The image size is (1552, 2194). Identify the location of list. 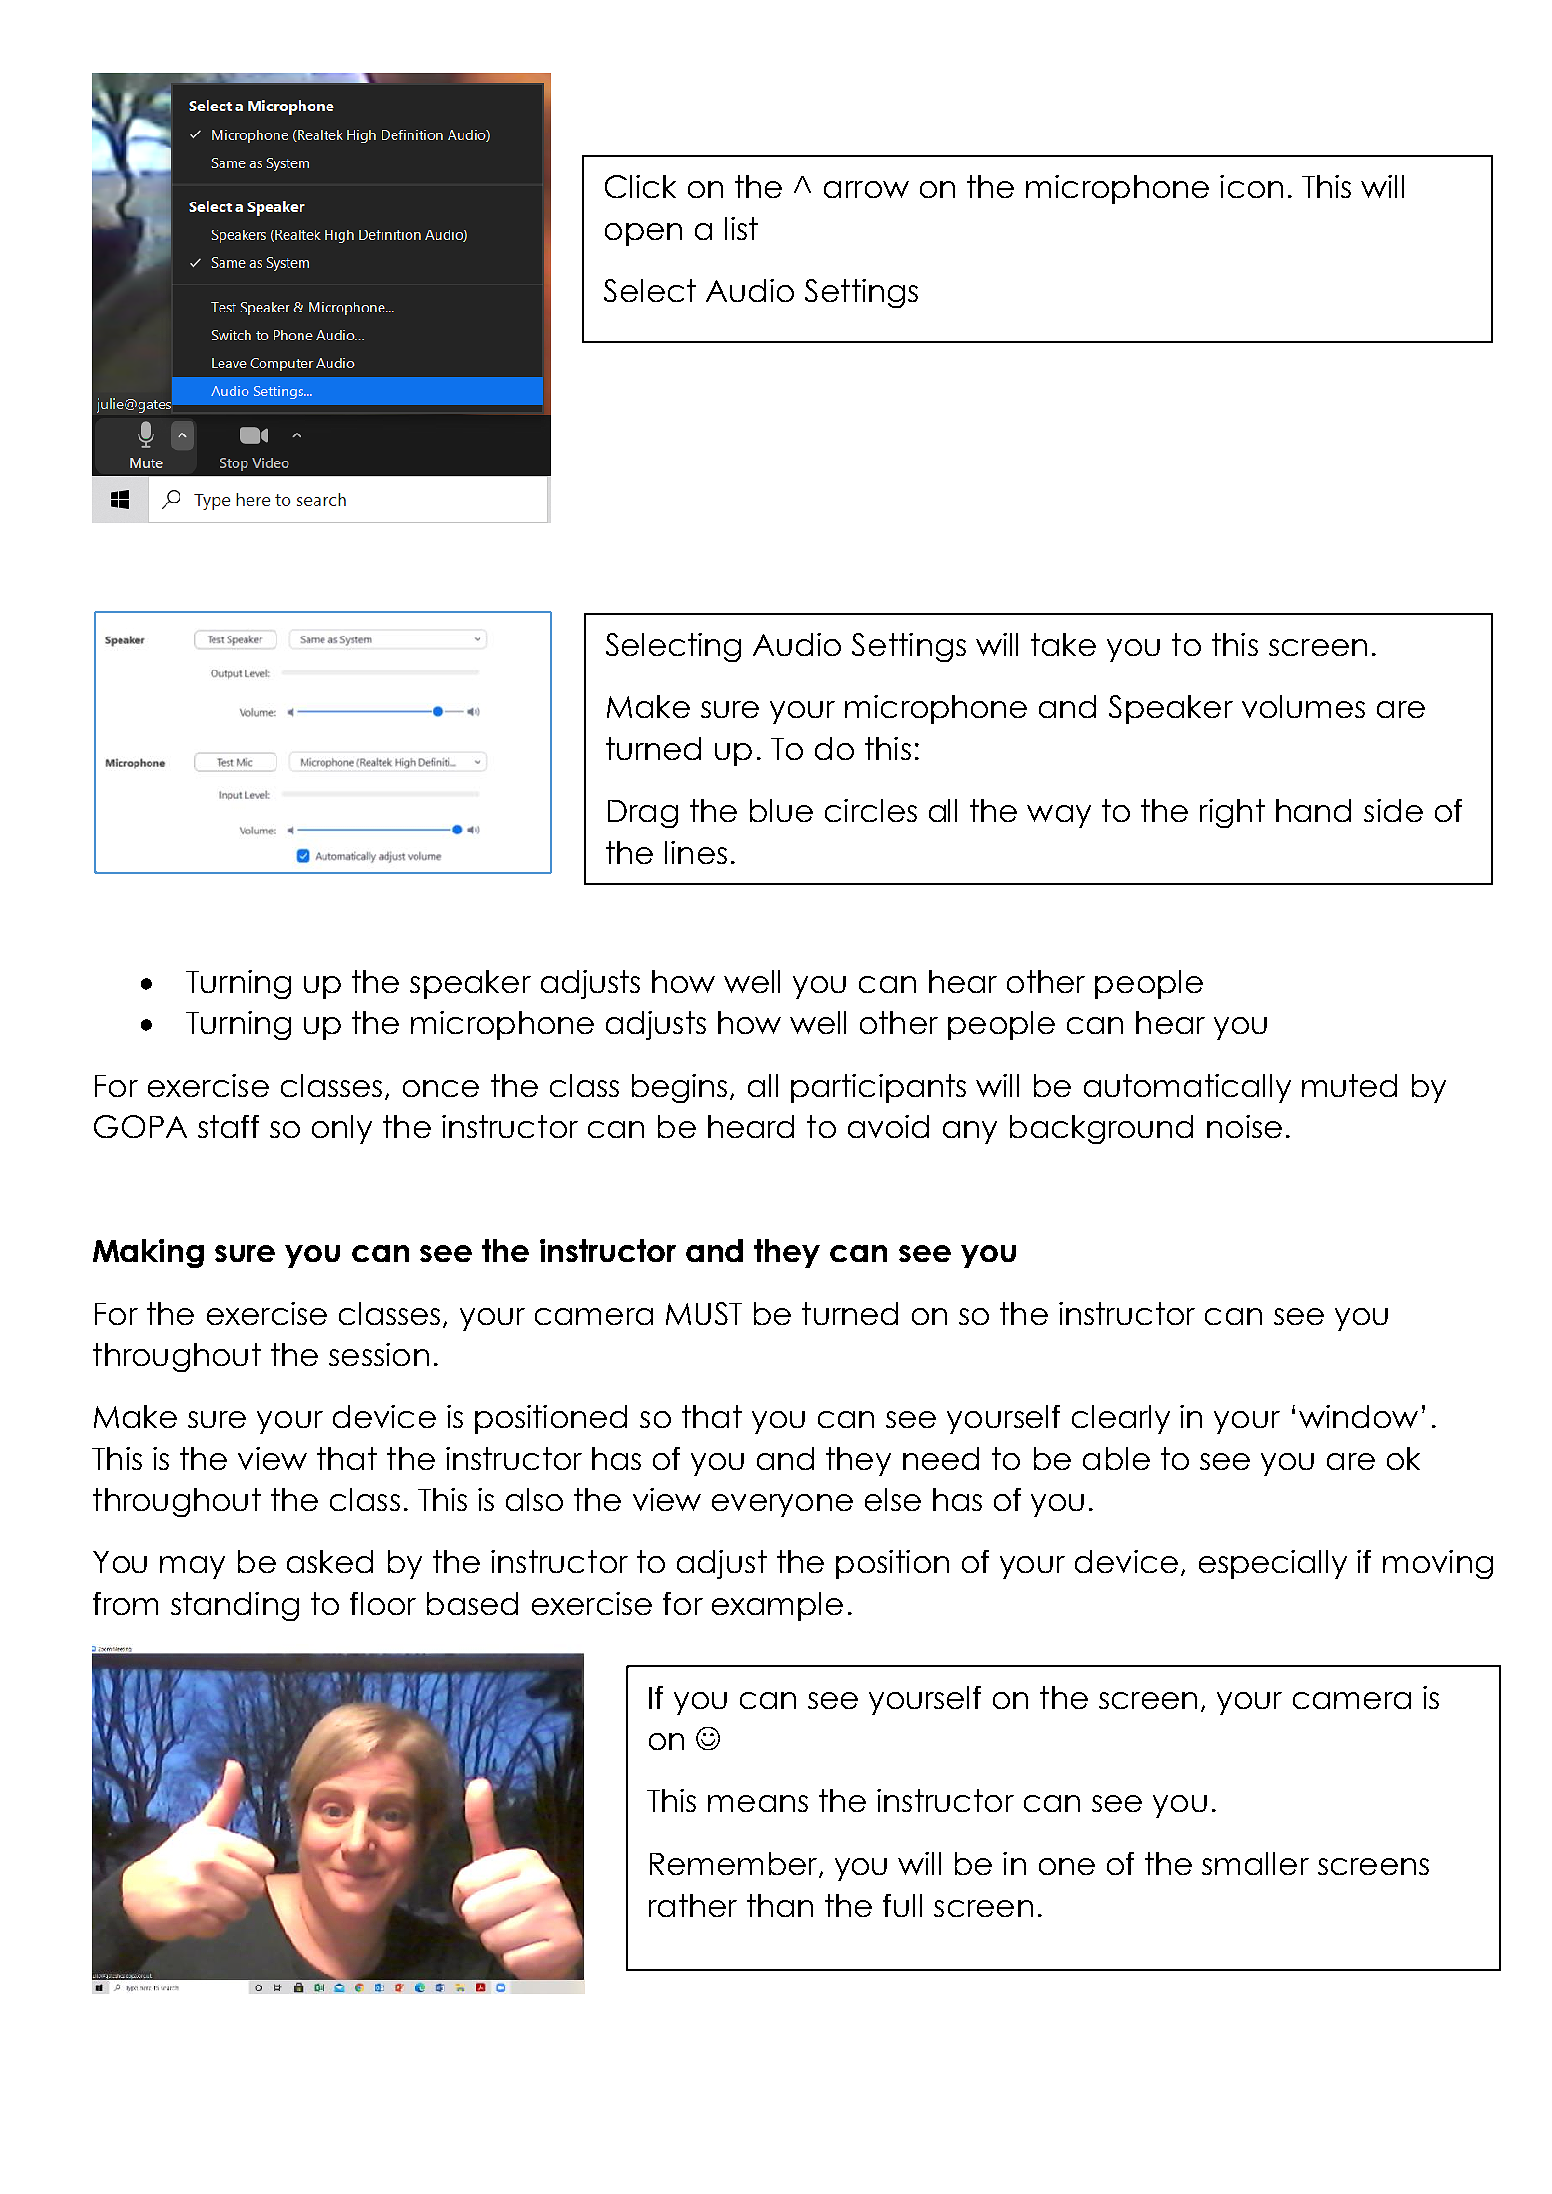
(741, 228).
